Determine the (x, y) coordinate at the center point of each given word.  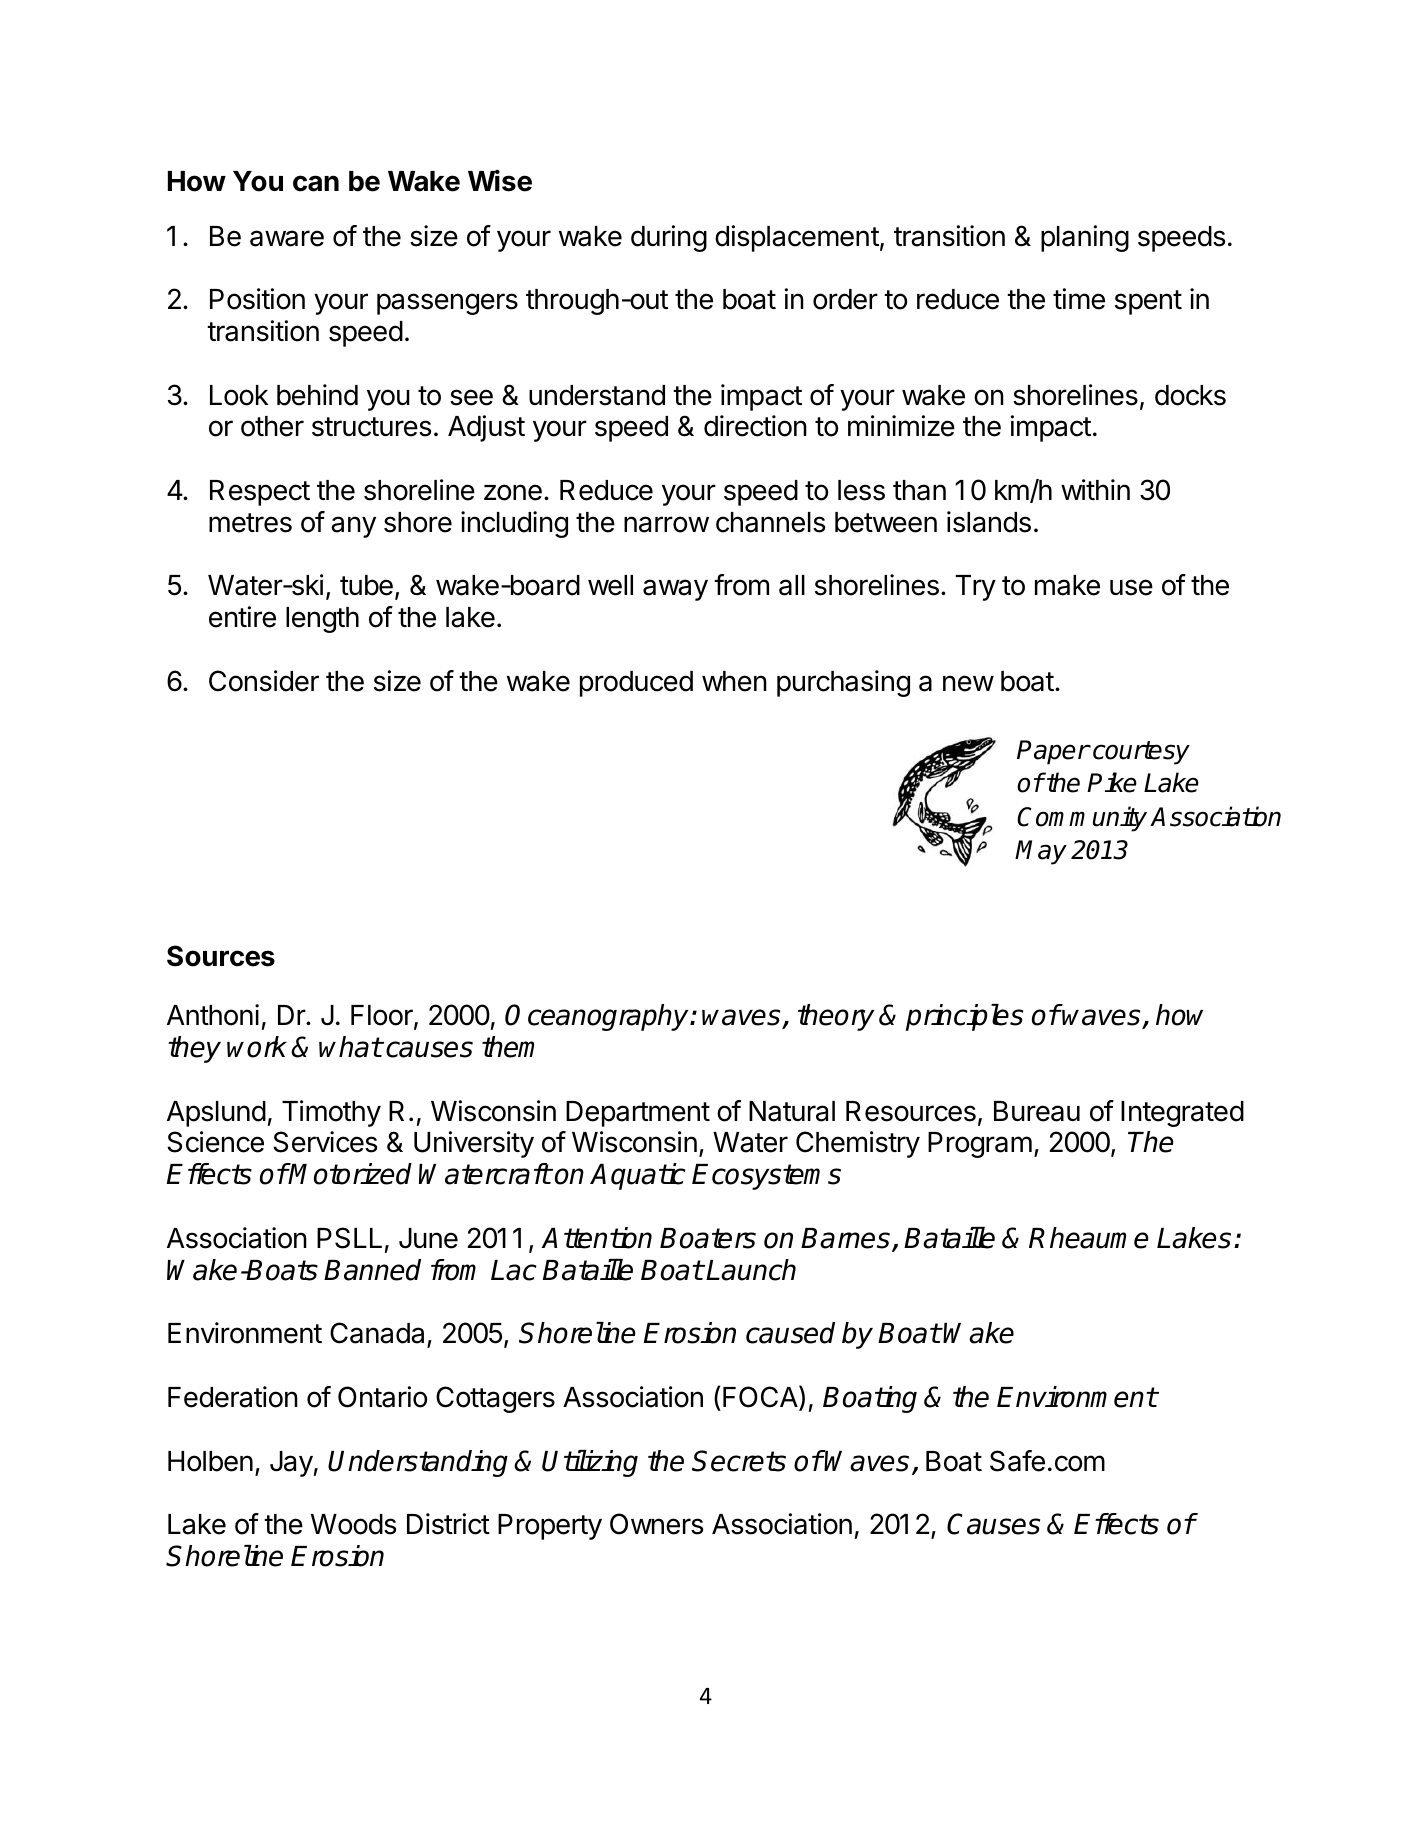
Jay (291, 1464)
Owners (656, 1524)
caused (790, 1333)
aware (287, 238)
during (669, 238)
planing (1085, 238)
